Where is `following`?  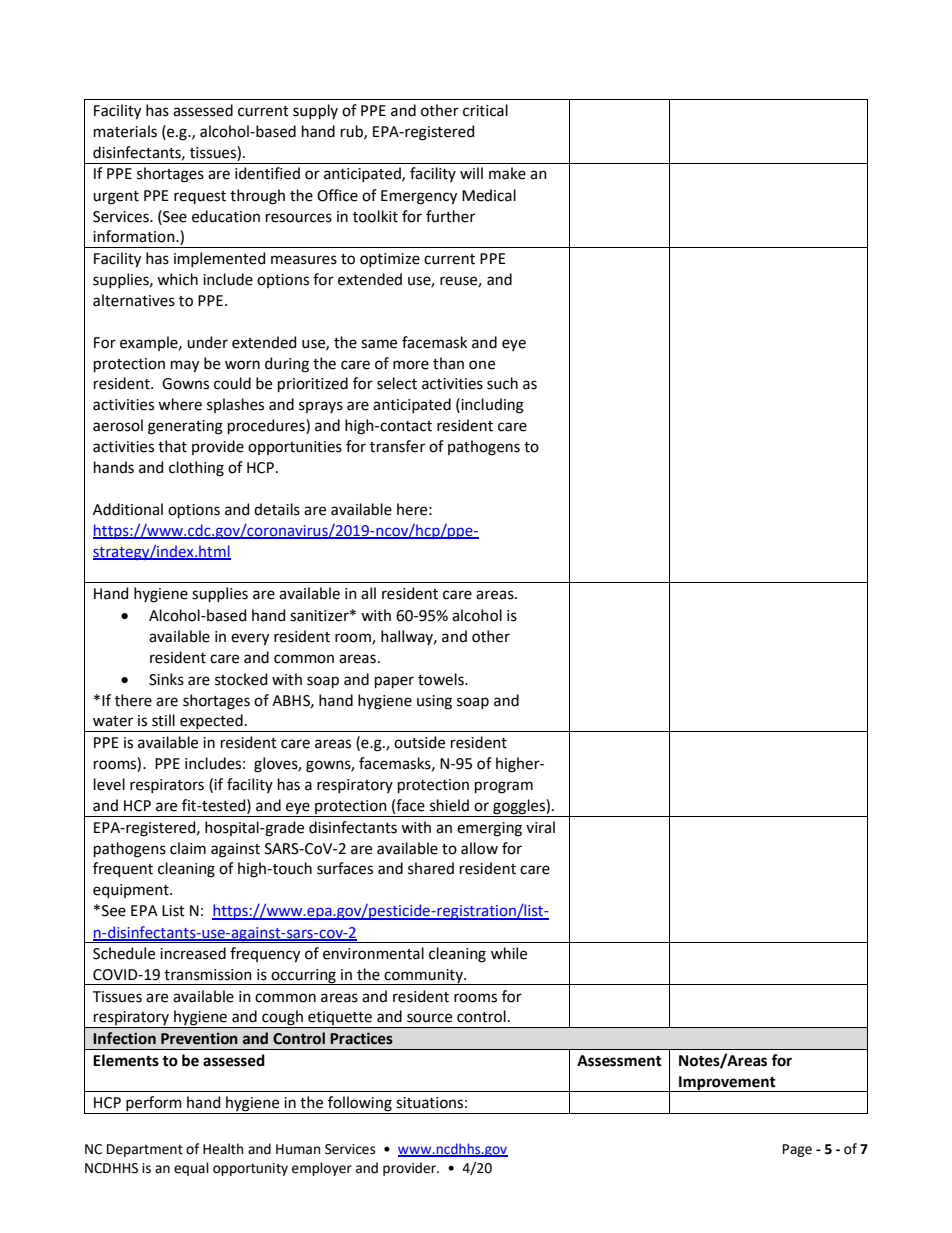 following is located at coordinates (360, 1105).
